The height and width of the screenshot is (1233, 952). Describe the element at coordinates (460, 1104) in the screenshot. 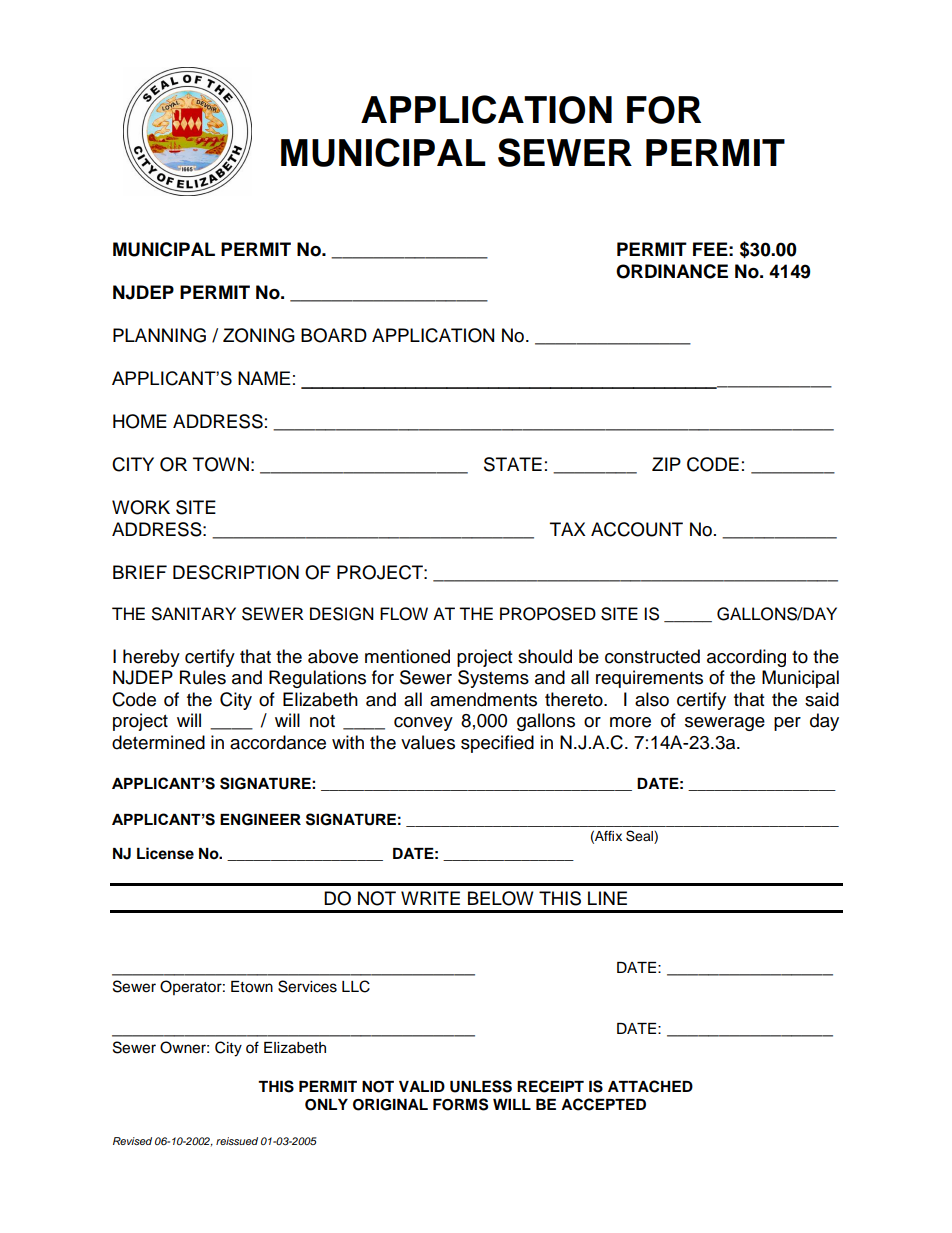

I see `FORMS` at that location.
